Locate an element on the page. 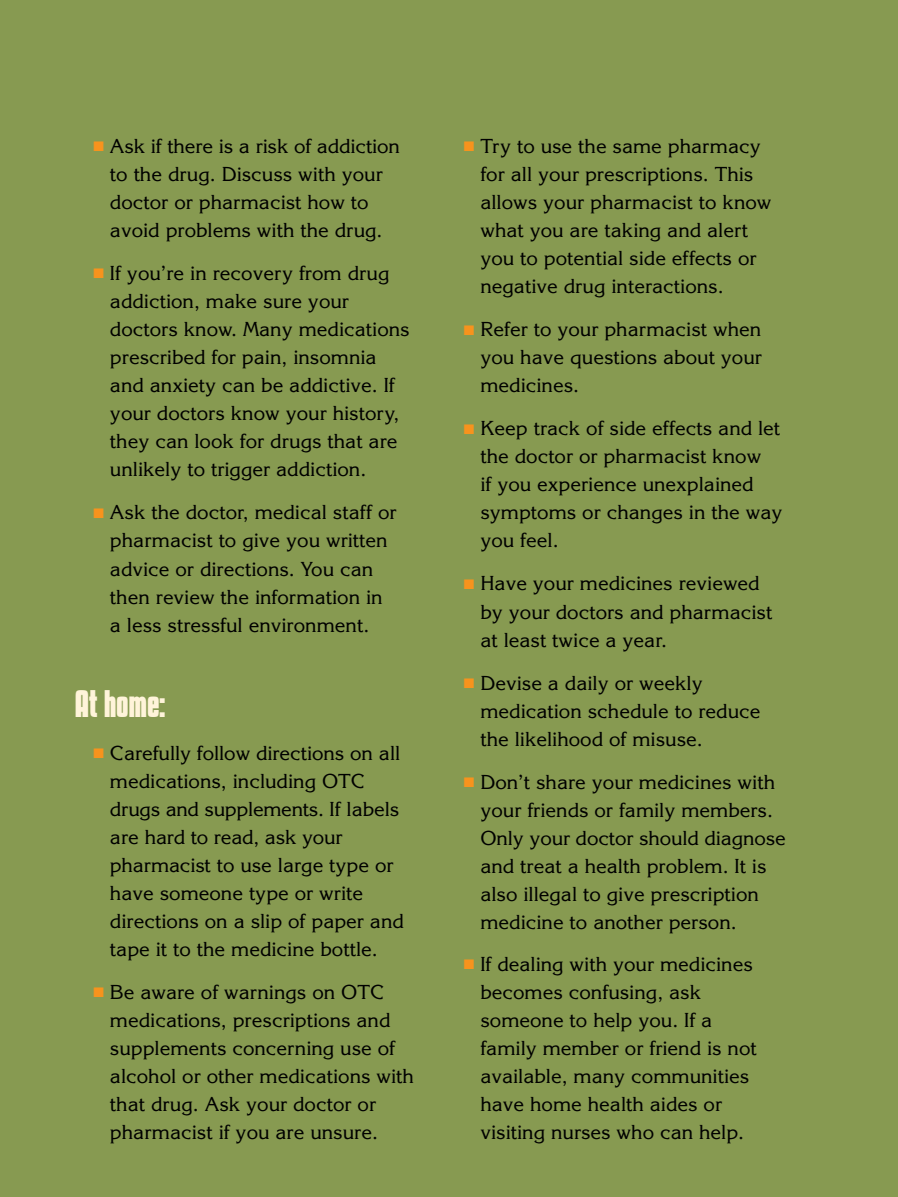 This page has height=1197, width=898. This is located at coordinates (733, 174).
